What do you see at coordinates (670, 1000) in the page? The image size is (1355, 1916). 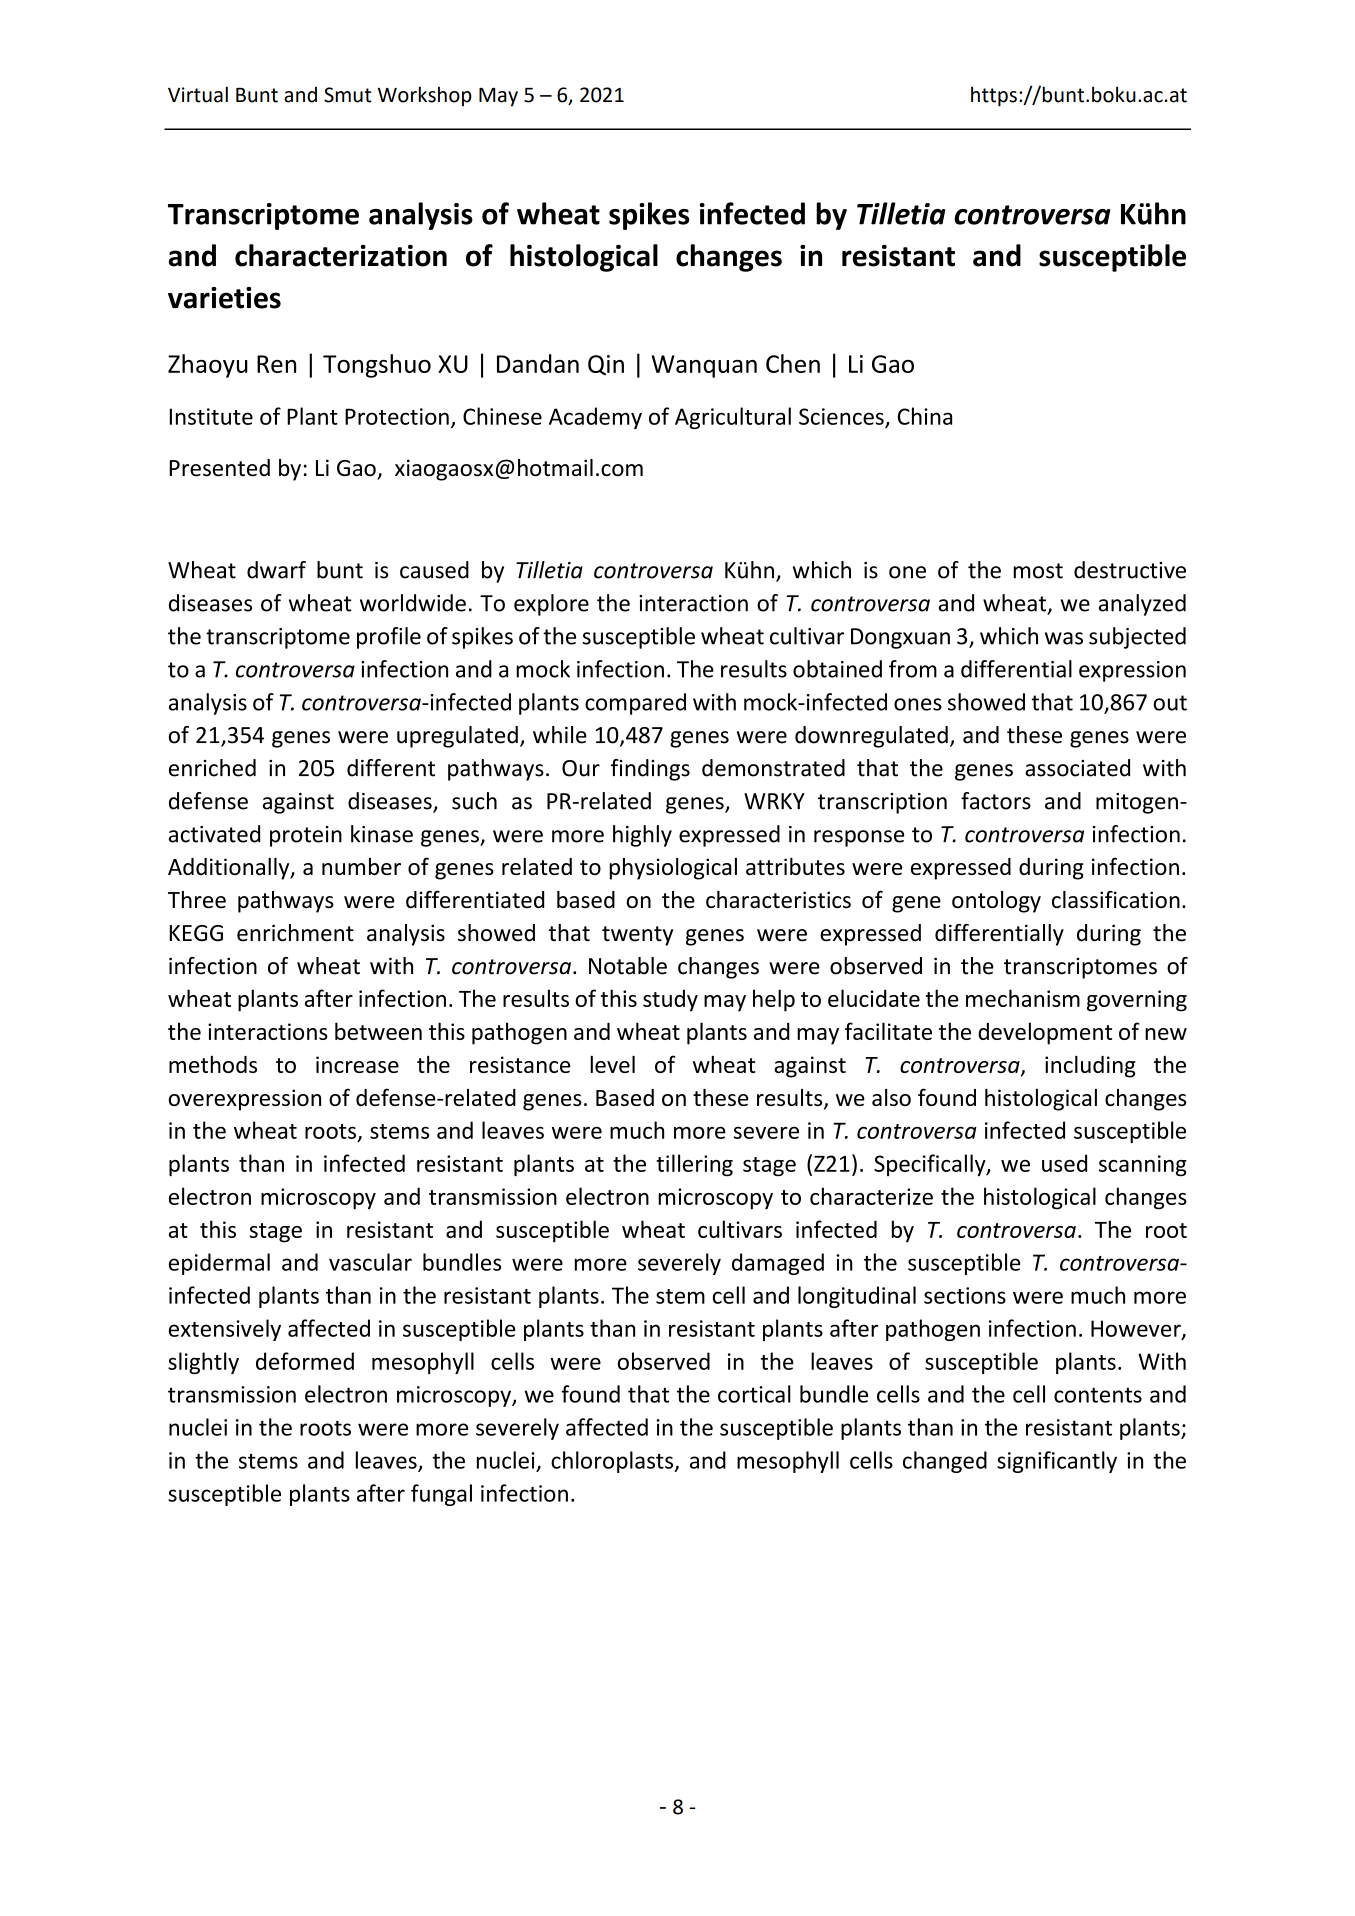 I see `study` at bounding box center [670, 1000].
